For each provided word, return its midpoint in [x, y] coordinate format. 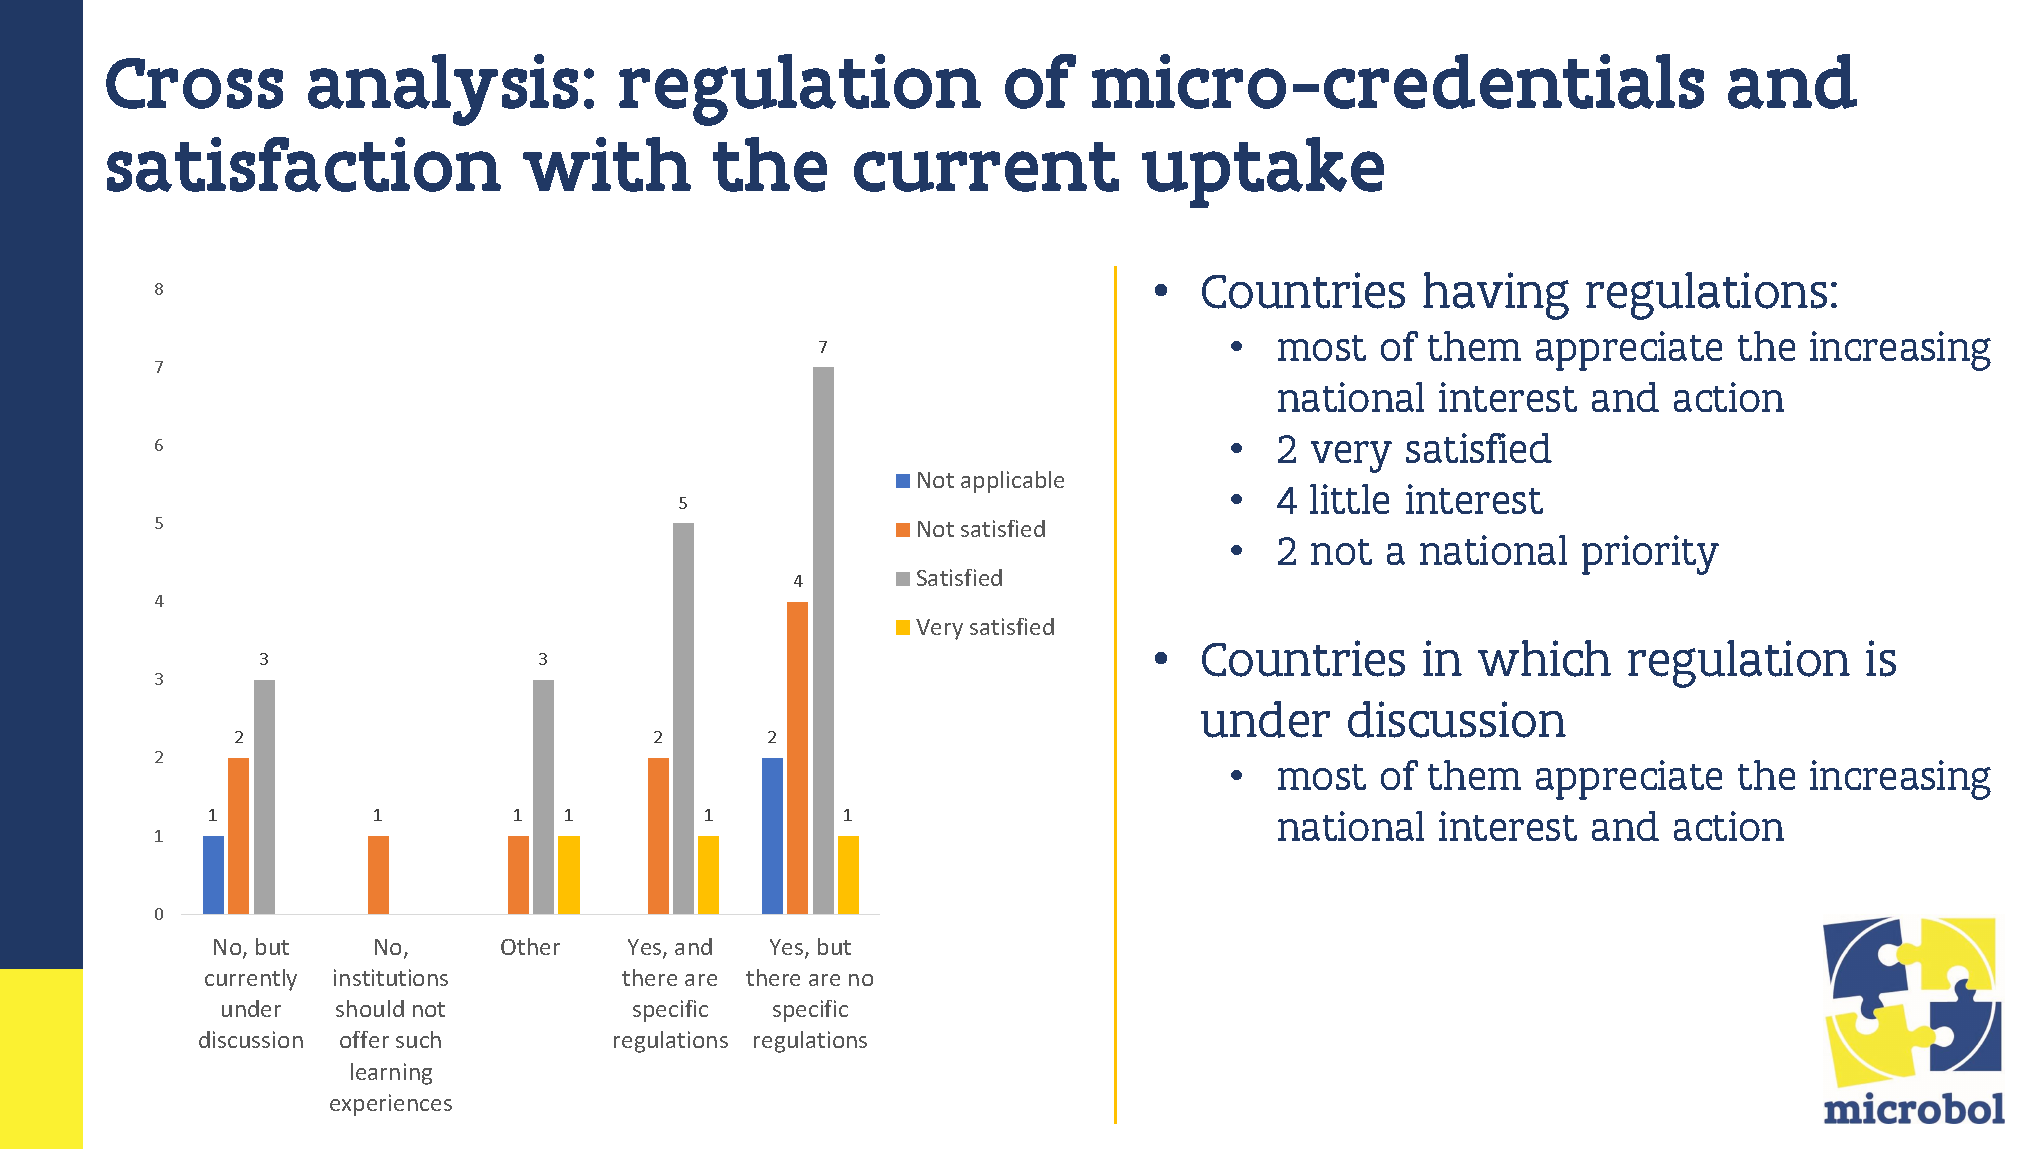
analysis [443, 90]
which [1544, 658]
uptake [1263, 172]
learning [391, 1074]
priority [1650, 555]
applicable [1012, 482]
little [1349, 499]
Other [530, 946]
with [607, 164]
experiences [391, 1105]
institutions [391, 977]
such [418, 1039]
